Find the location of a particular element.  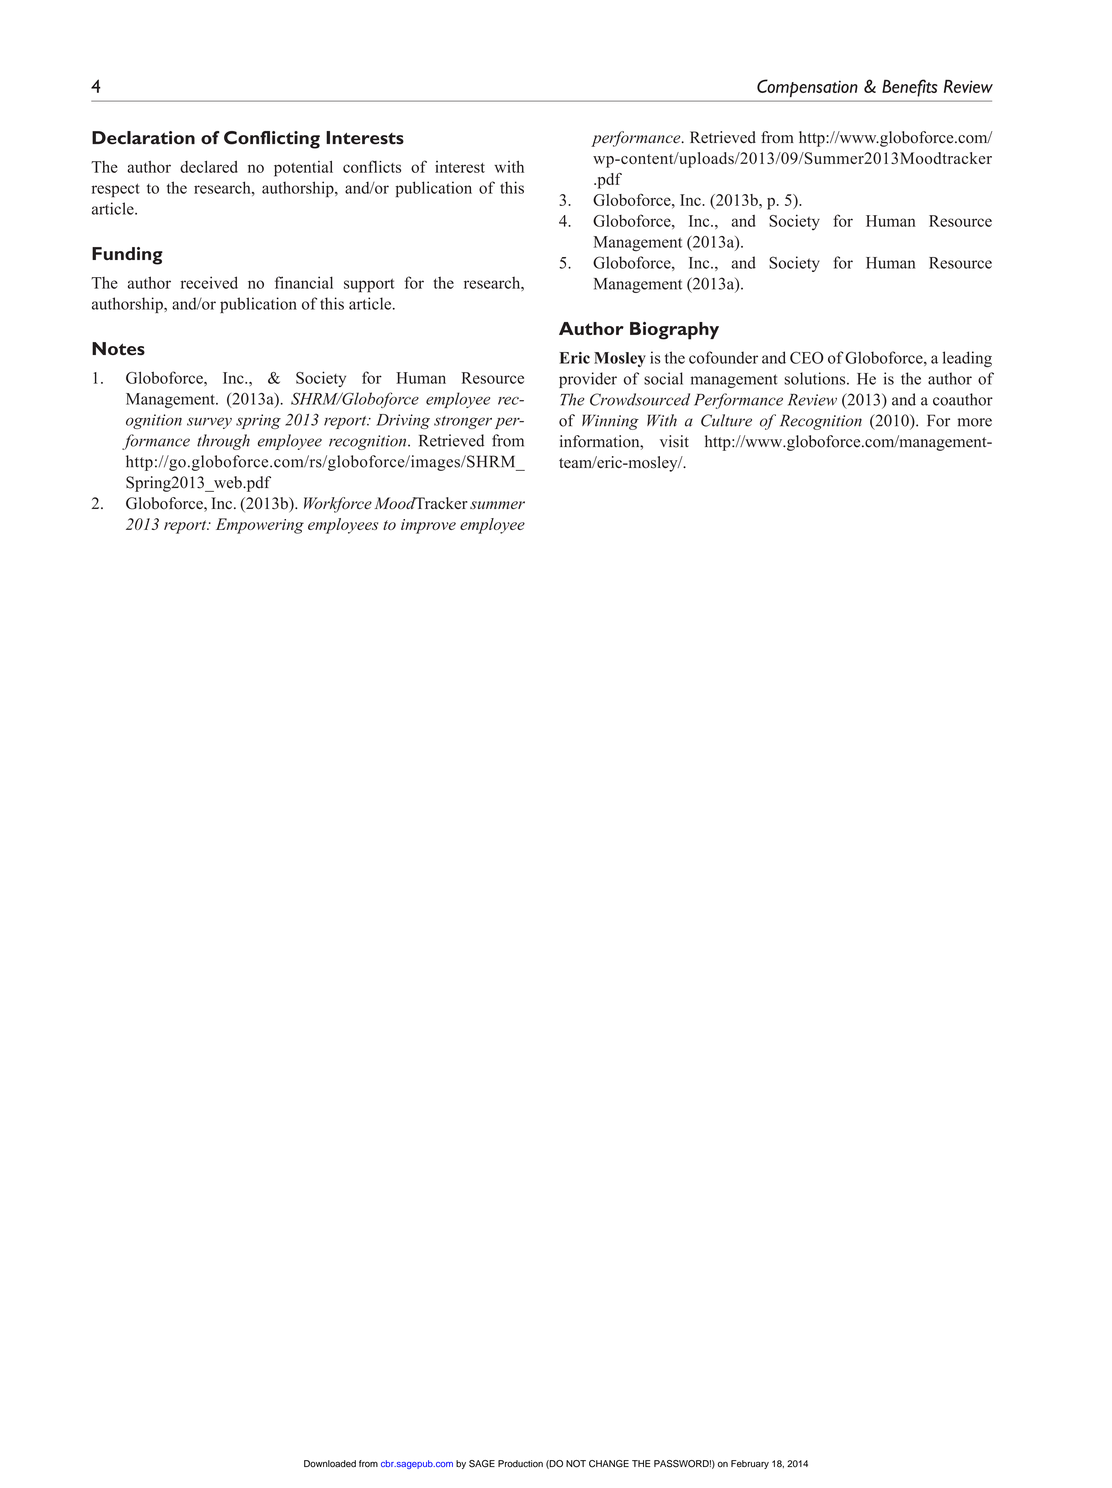

Empowering is located at coordinates (260, 526).
